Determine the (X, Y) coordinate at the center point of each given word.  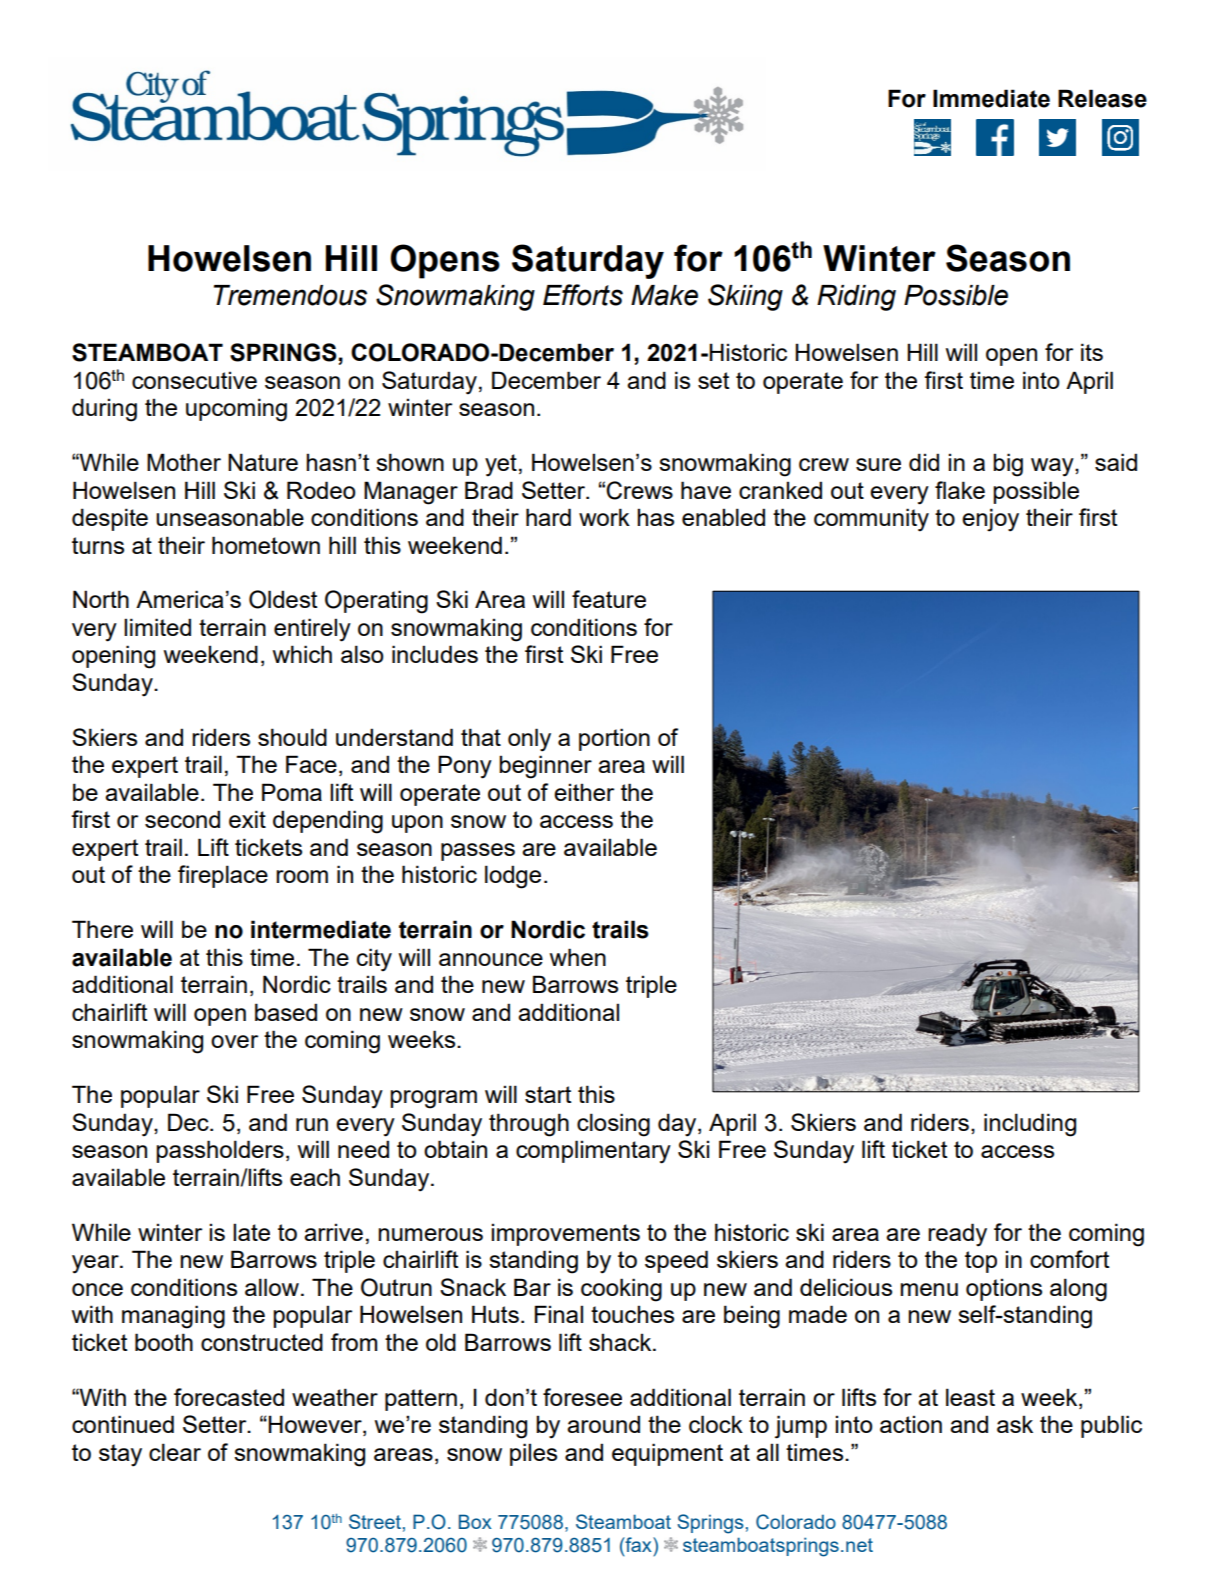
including (1030, 1125)
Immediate (991, 98)
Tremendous (290, 295)
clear (175, 1452)
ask (1015, 1424)
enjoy (990, 520)
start (548, 1094)
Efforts (583, 295)
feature (609, 599)
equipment (667, 1454)
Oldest (283, 599)
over (234, 1041)
